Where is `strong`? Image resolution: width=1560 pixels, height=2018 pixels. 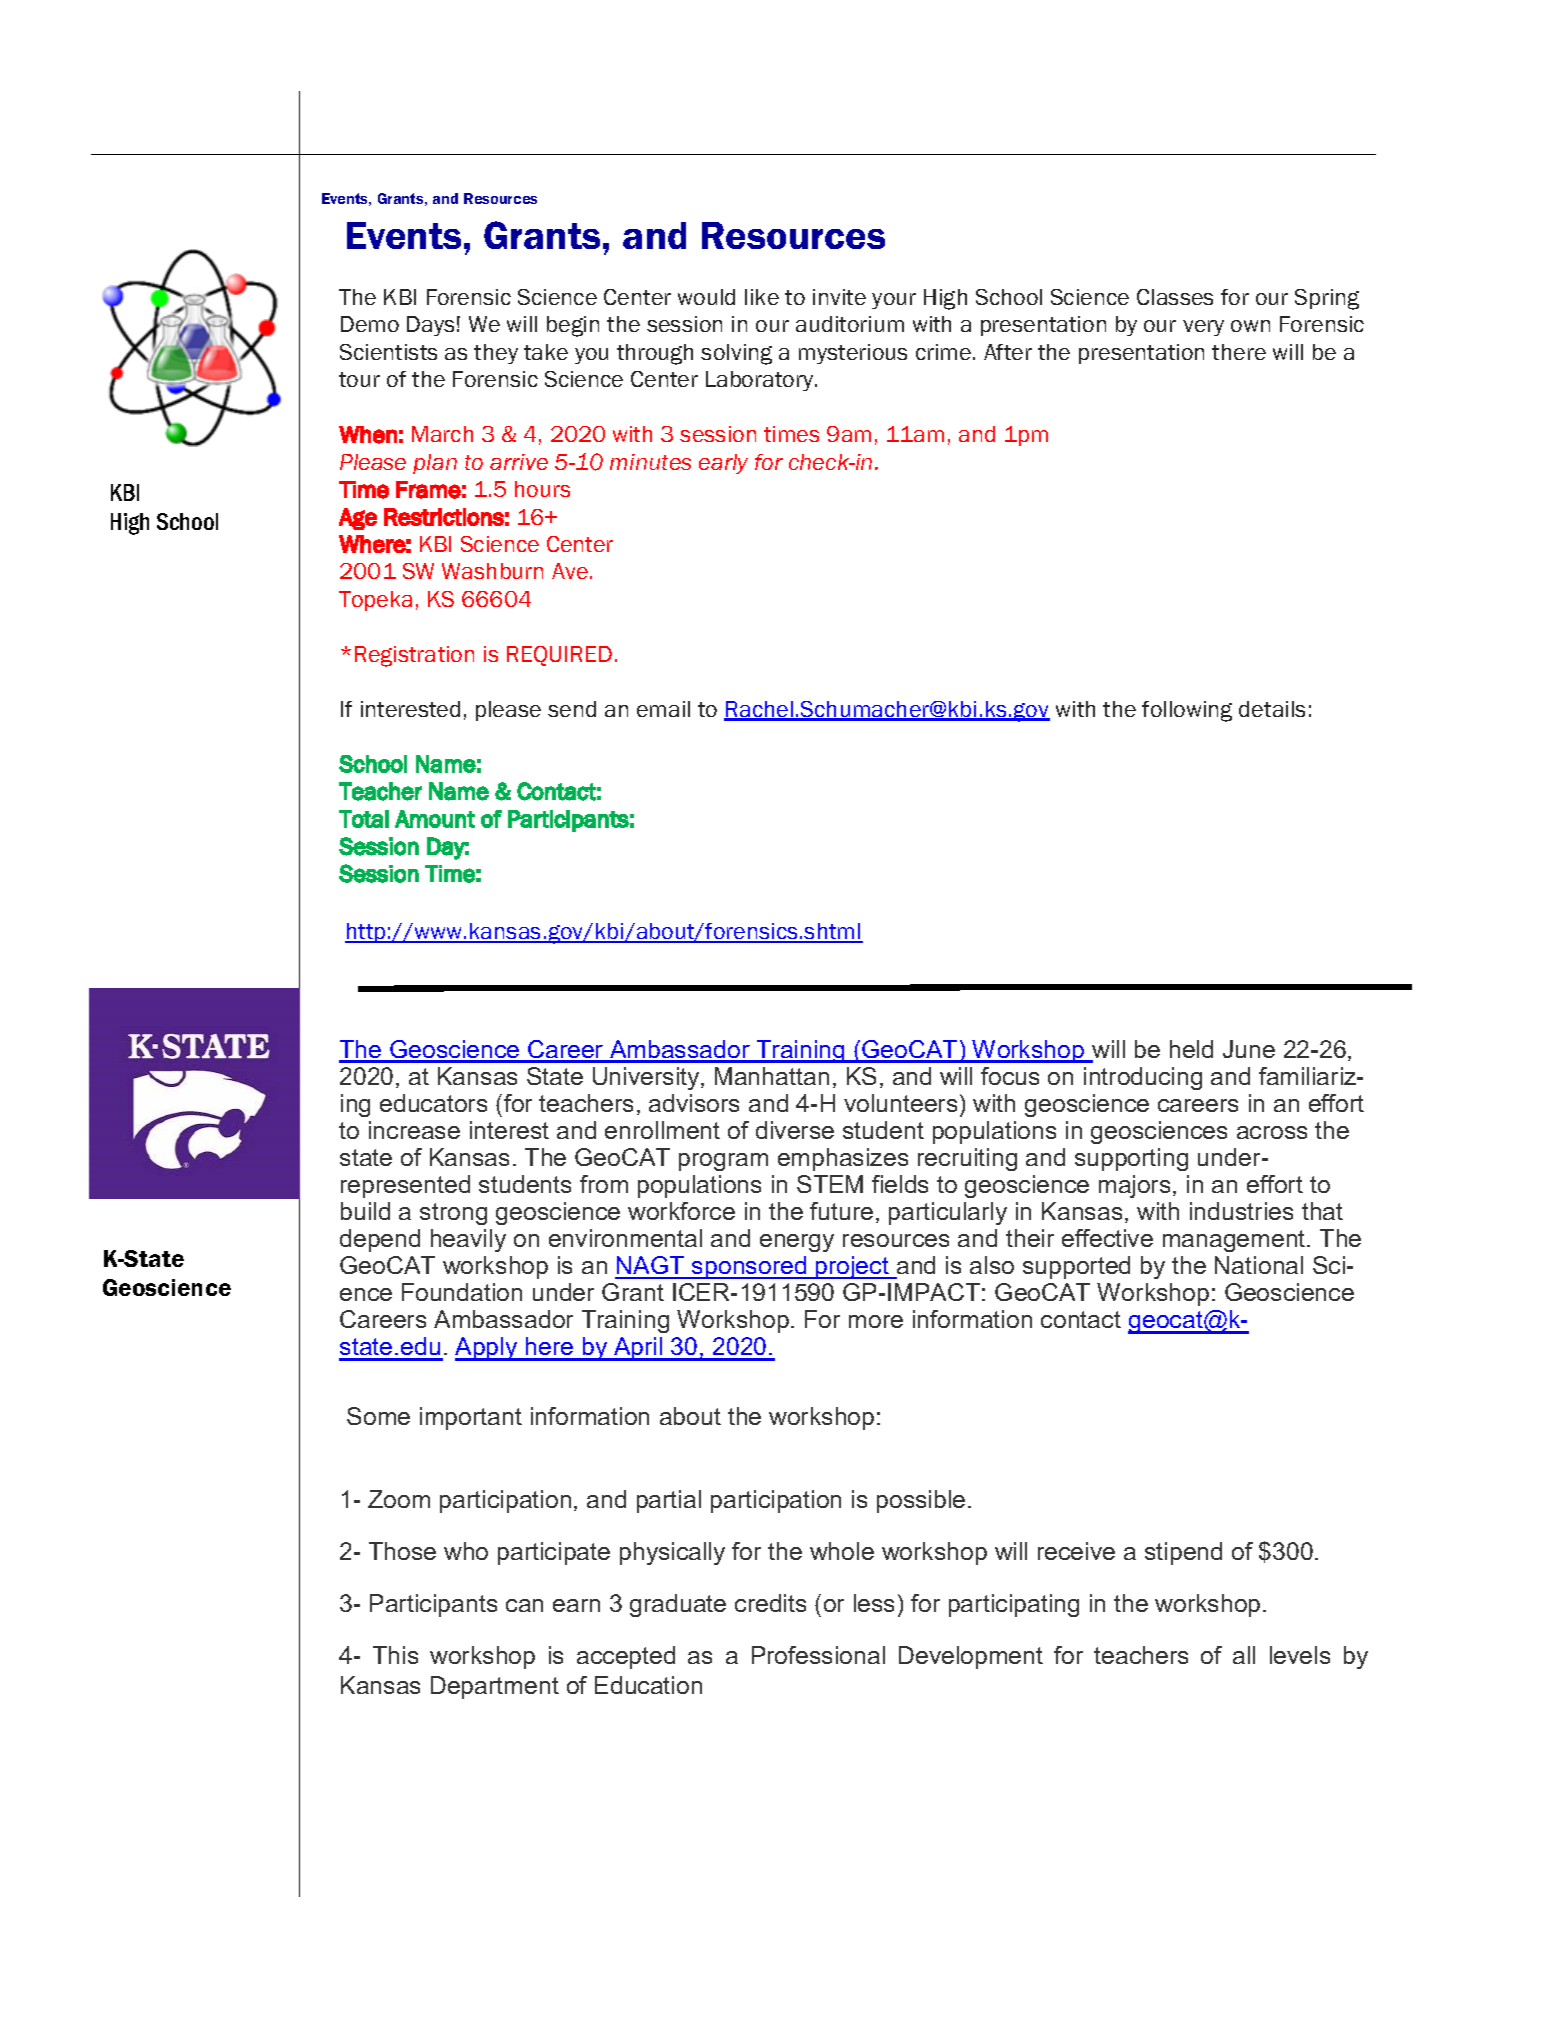 strong is located at coordinates (453, 1214).
